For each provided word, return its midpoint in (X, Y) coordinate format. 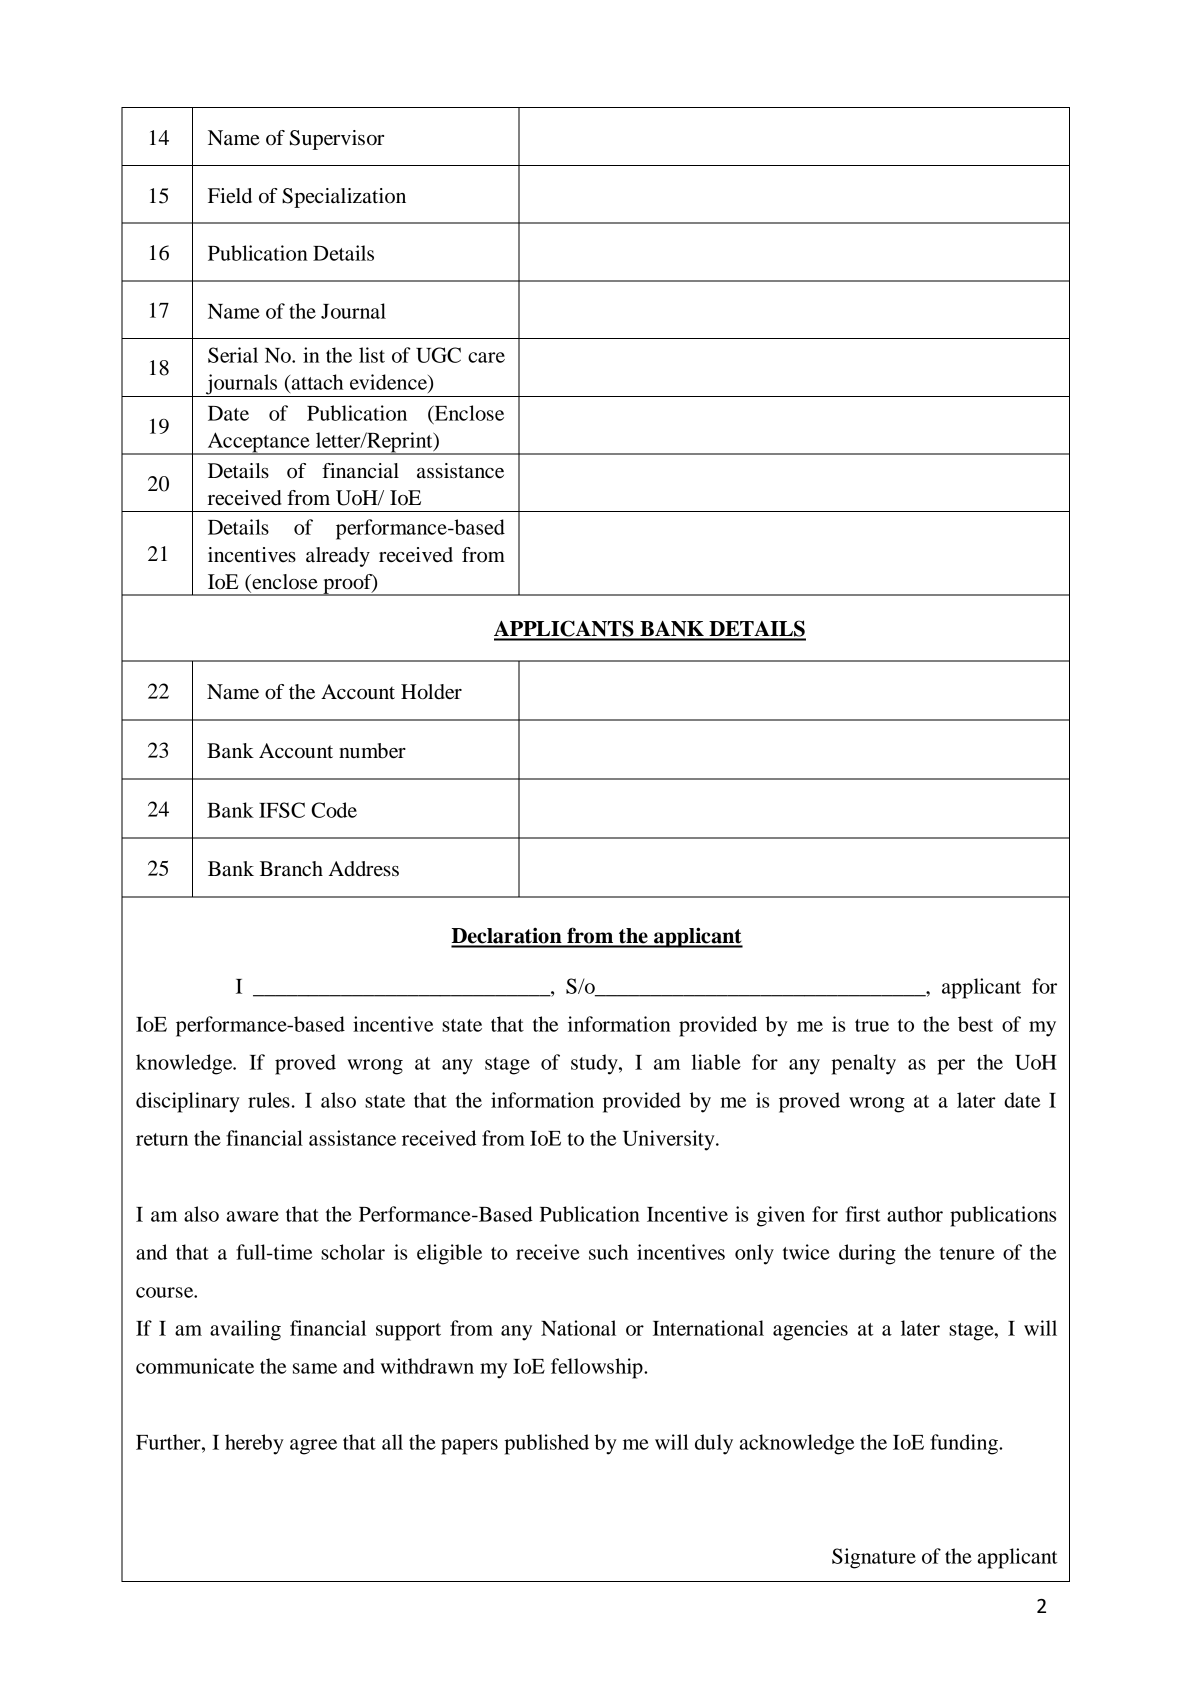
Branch (291, 869)
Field (230, 196)
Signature (874, 1558)
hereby (254, 1444)
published (546, 1444)
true (872, 1025)
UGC (438, 355)
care (486, 357)
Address (364, 869)
